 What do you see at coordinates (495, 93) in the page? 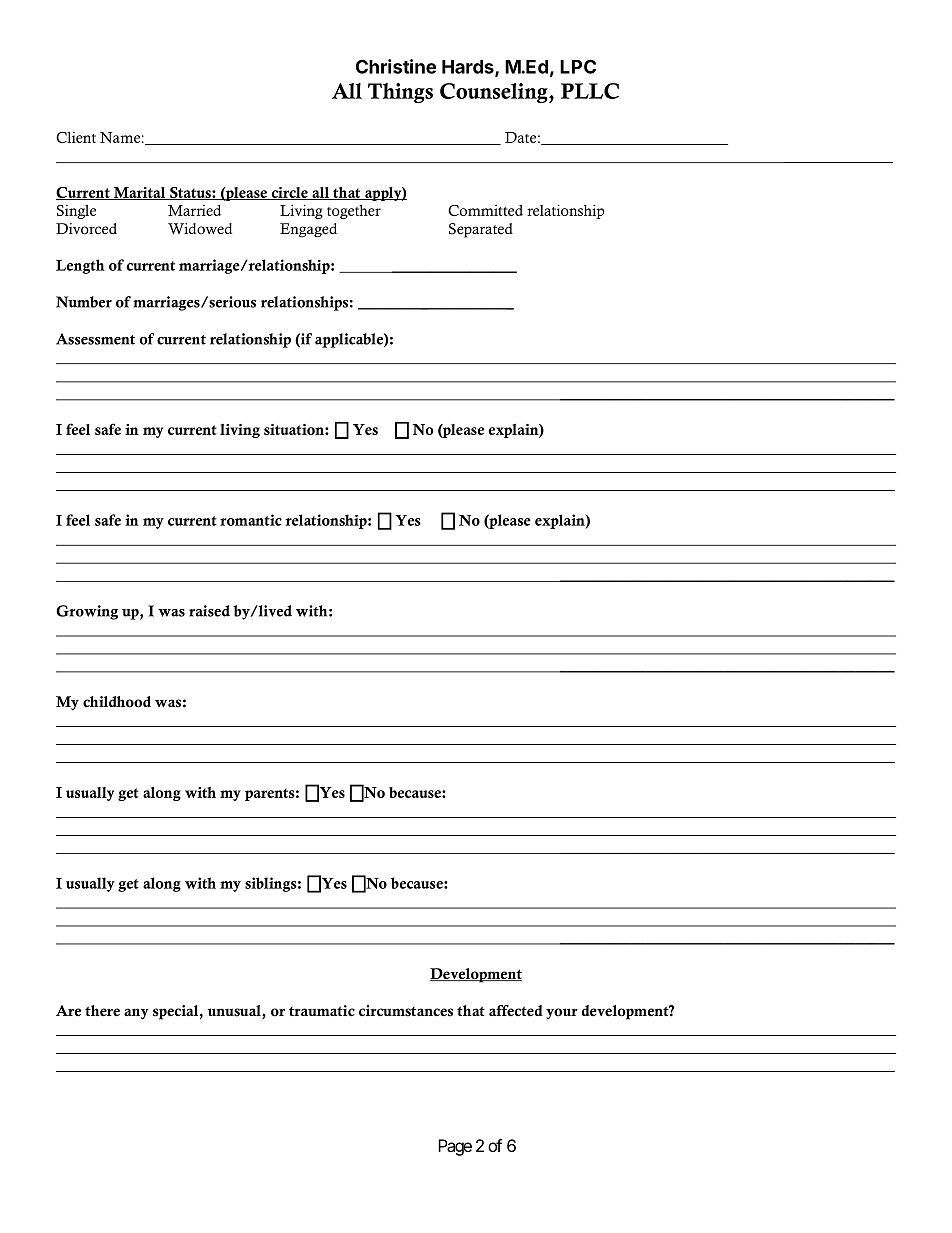
I see `Counseling` at bounding box center [495, 93].
